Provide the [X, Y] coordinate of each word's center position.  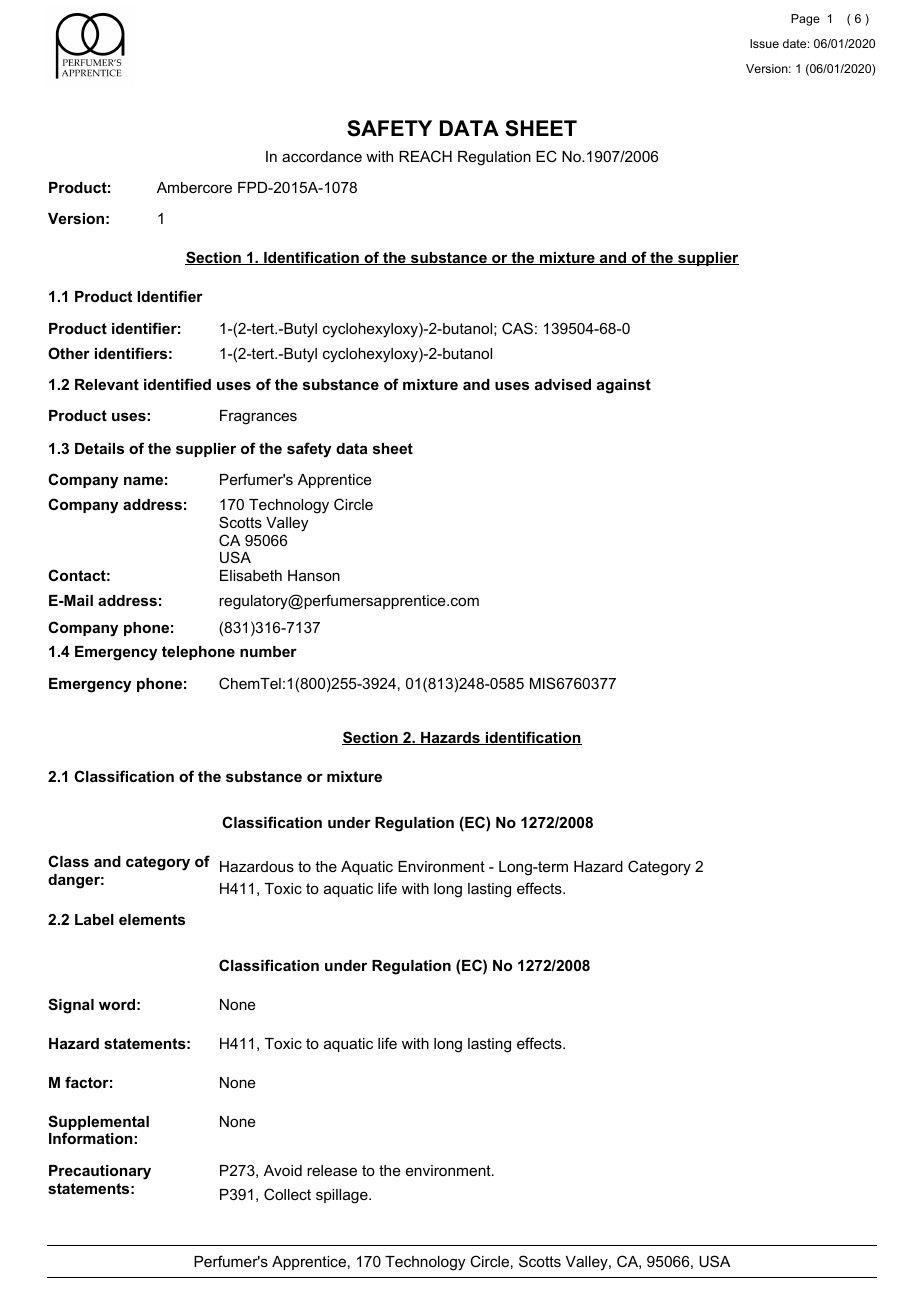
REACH [425, 156]
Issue [764, 43]
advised [563, 384]
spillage [343, 1196]
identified [177, 384]
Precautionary [100, 1172]
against [624, 386]
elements [152, 919]
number [268, 651]
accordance [322, 156]
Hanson [314, 575]
